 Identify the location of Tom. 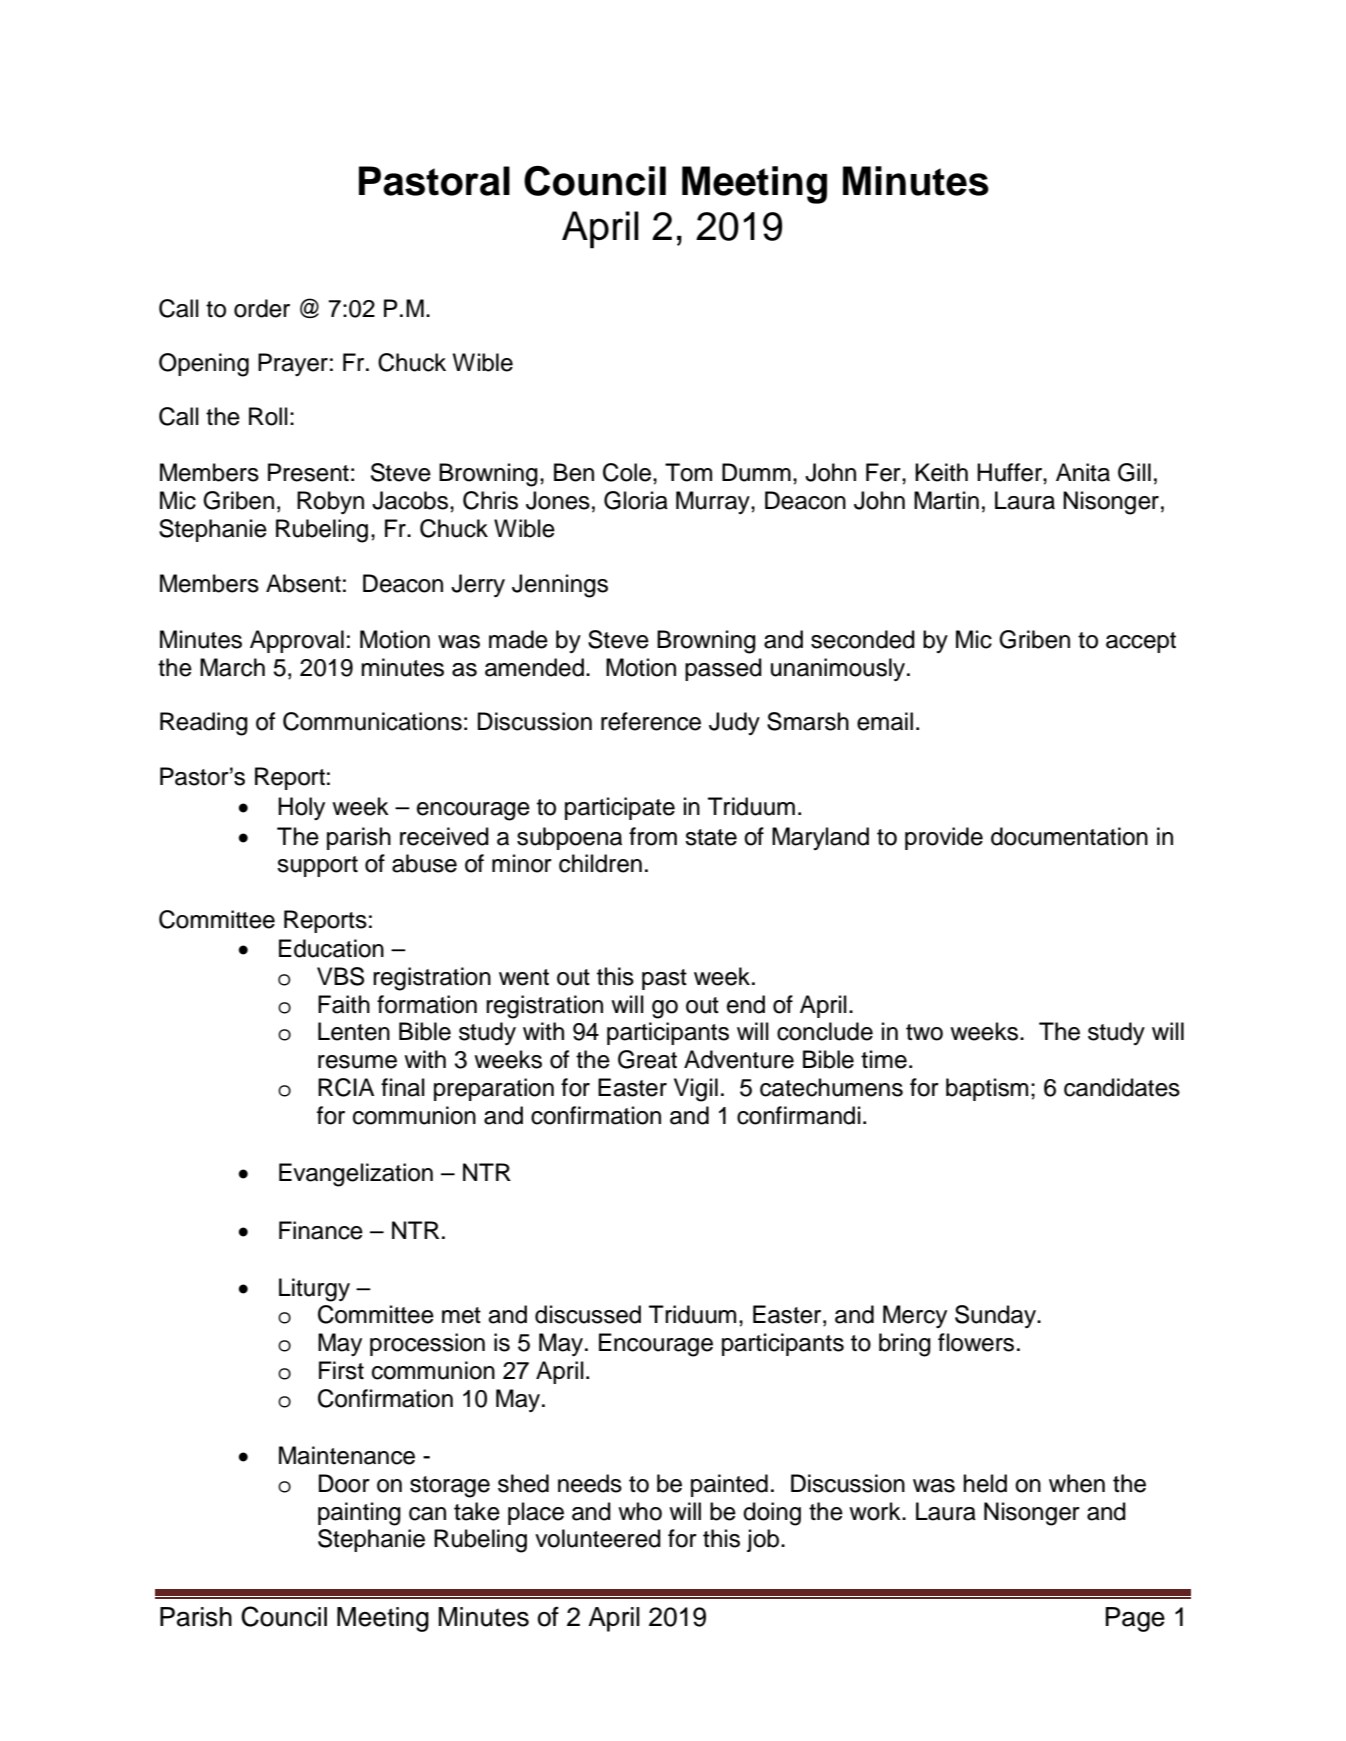
(688, 472).
